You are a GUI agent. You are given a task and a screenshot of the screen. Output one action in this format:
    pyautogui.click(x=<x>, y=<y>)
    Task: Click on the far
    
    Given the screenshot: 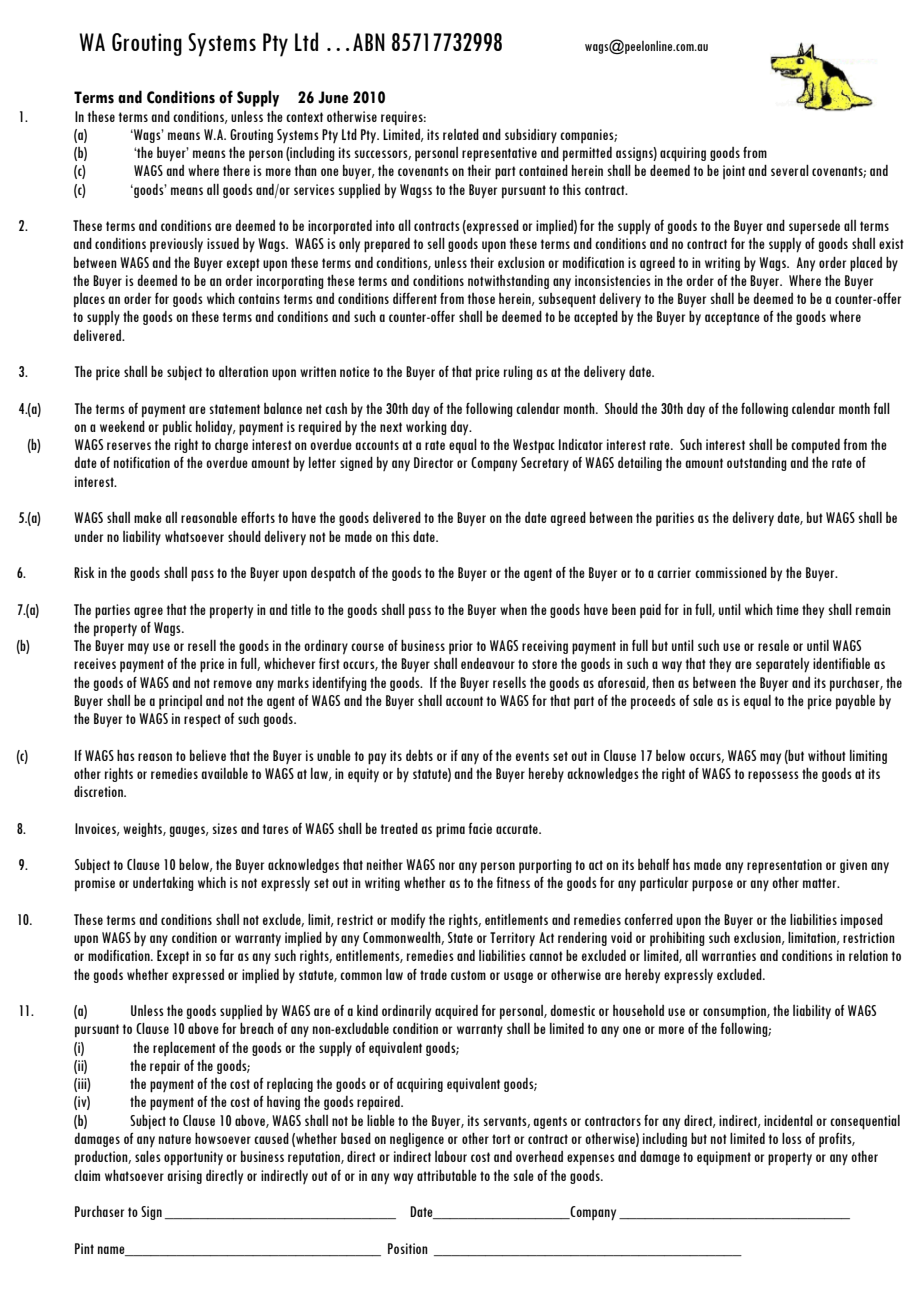 What is the action you would take?
    pyautogui.click(x=227, y=955)
